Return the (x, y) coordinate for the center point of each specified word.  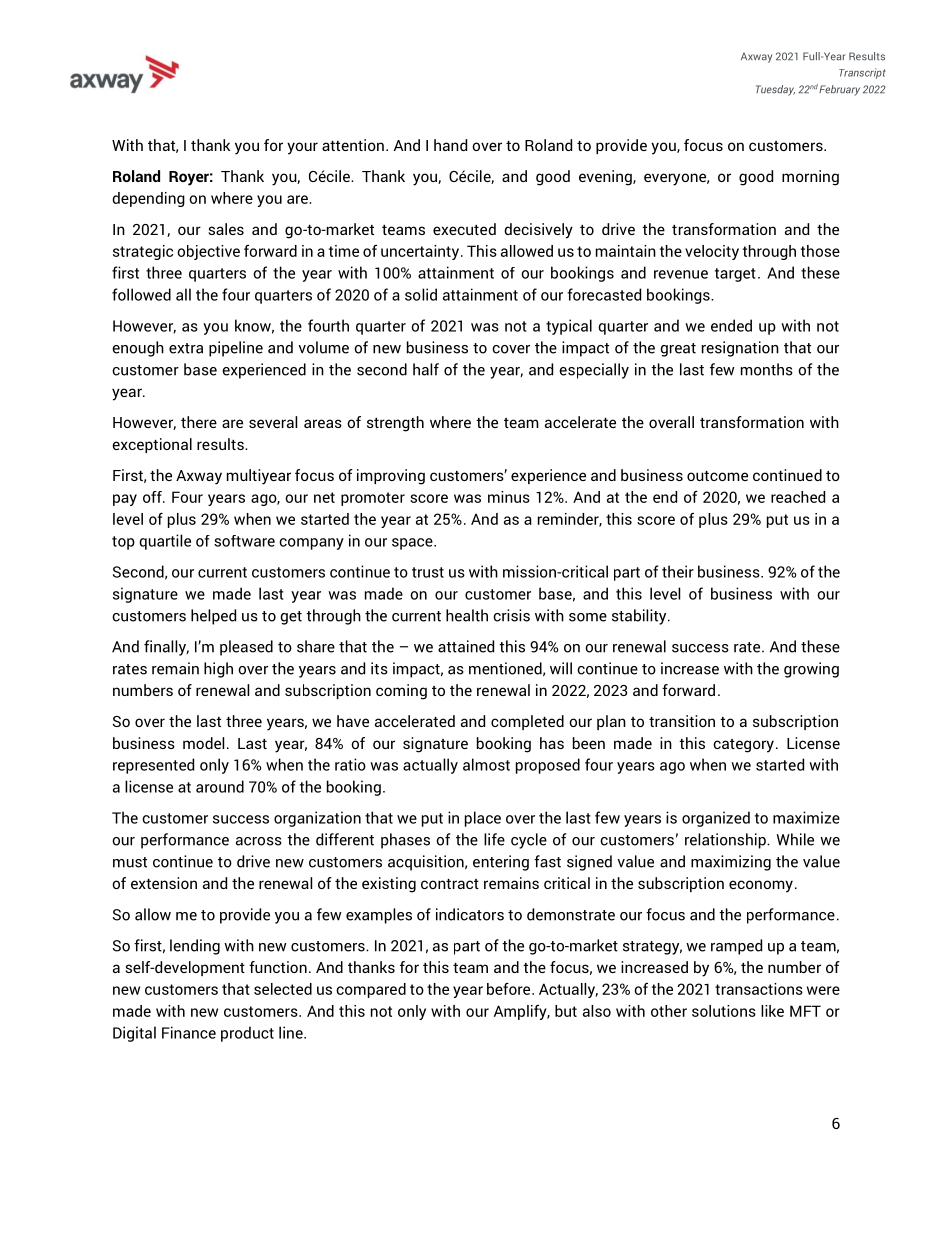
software (244, 541)
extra (186, 348)
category (743, 746)
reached (798, 497)
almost (486, 764)
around (220, 786)
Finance (189, 1032)
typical (569, 327)
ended (731, 325)
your (302, 148)
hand (450, 145)
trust (428, 572)
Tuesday (775, 90)
